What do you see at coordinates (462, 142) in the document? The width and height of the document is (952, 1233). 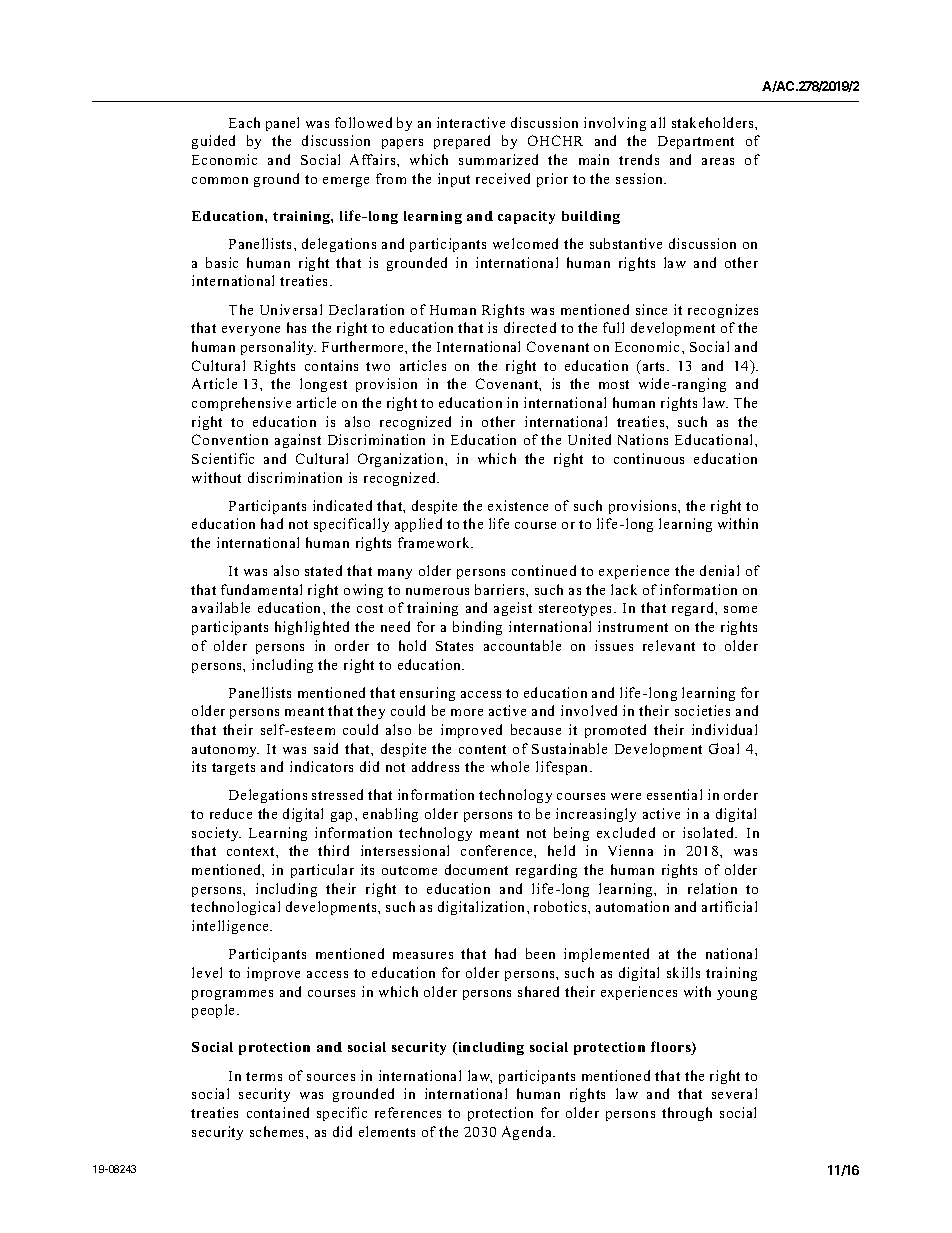 I see `prepared` at bounding box center [462, 142].
